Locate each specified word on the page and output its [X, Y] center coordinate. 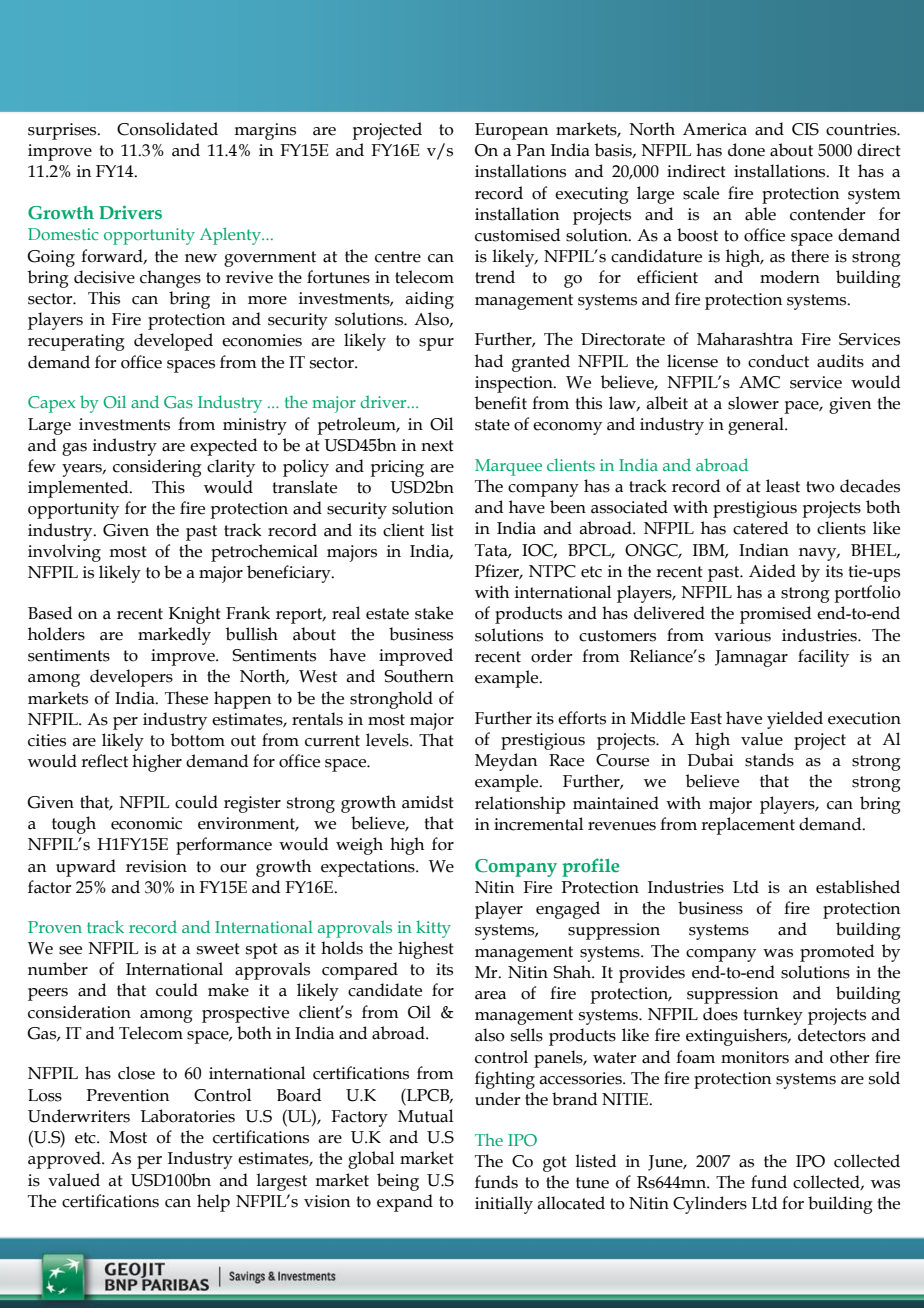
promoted [837, 953]
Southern [419, 676]
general [757, 426]
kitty [433, 929]
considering [157, 468]
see [70, 950]
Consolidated [167, 129]
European [511, 131]
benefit [501, 403]
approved [65, 1160]
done [746, 150]
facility [823, 658]
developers [131, 678]
